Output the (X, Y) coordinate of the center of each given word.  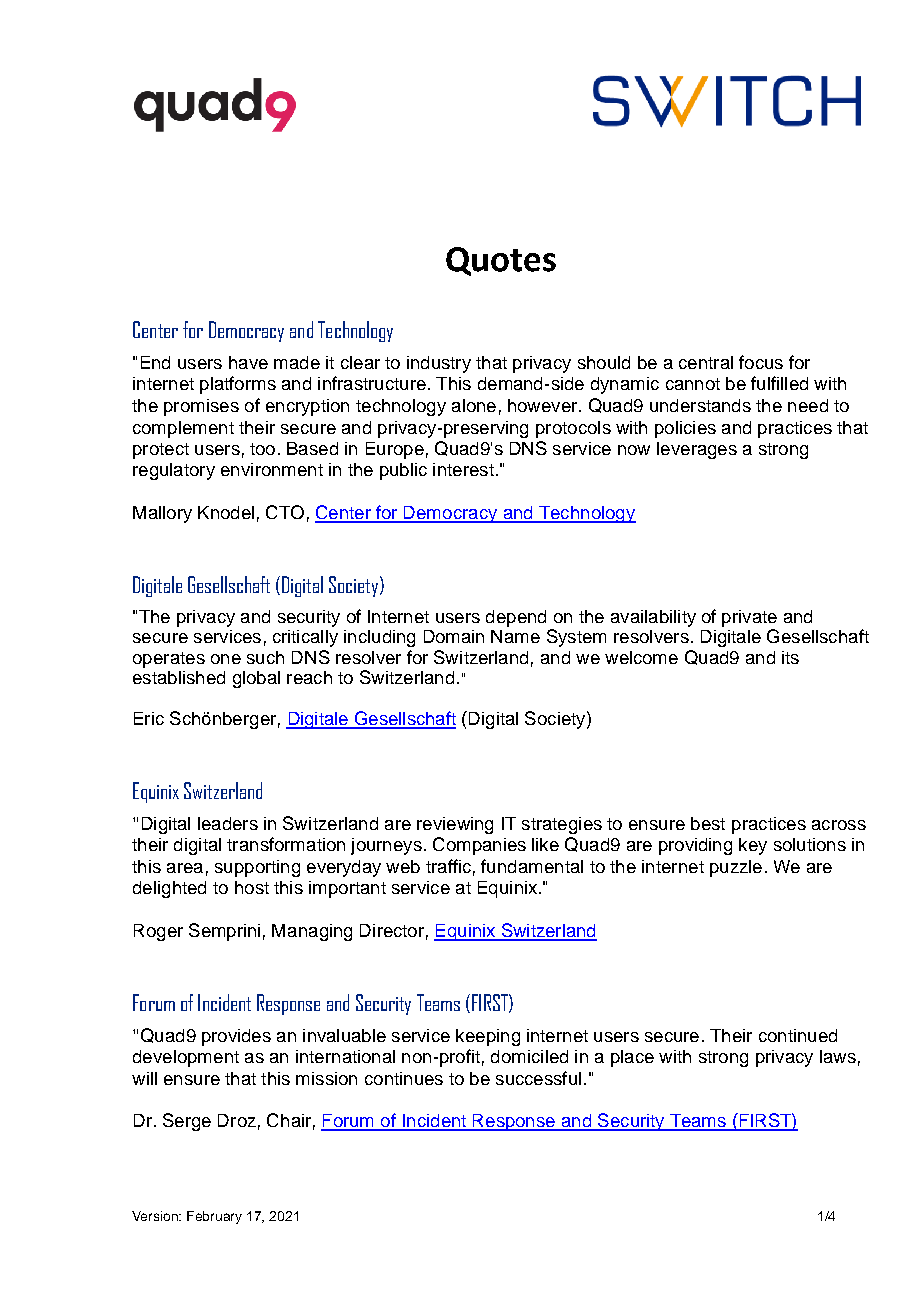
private (749, 618)
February (214, 1217)
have (248, 362)
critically (305, 638)
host (252, 887)
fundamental (532, 866)
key (753, 846)
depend (516, 618)
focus (761, 362)
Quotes (501, 261)
